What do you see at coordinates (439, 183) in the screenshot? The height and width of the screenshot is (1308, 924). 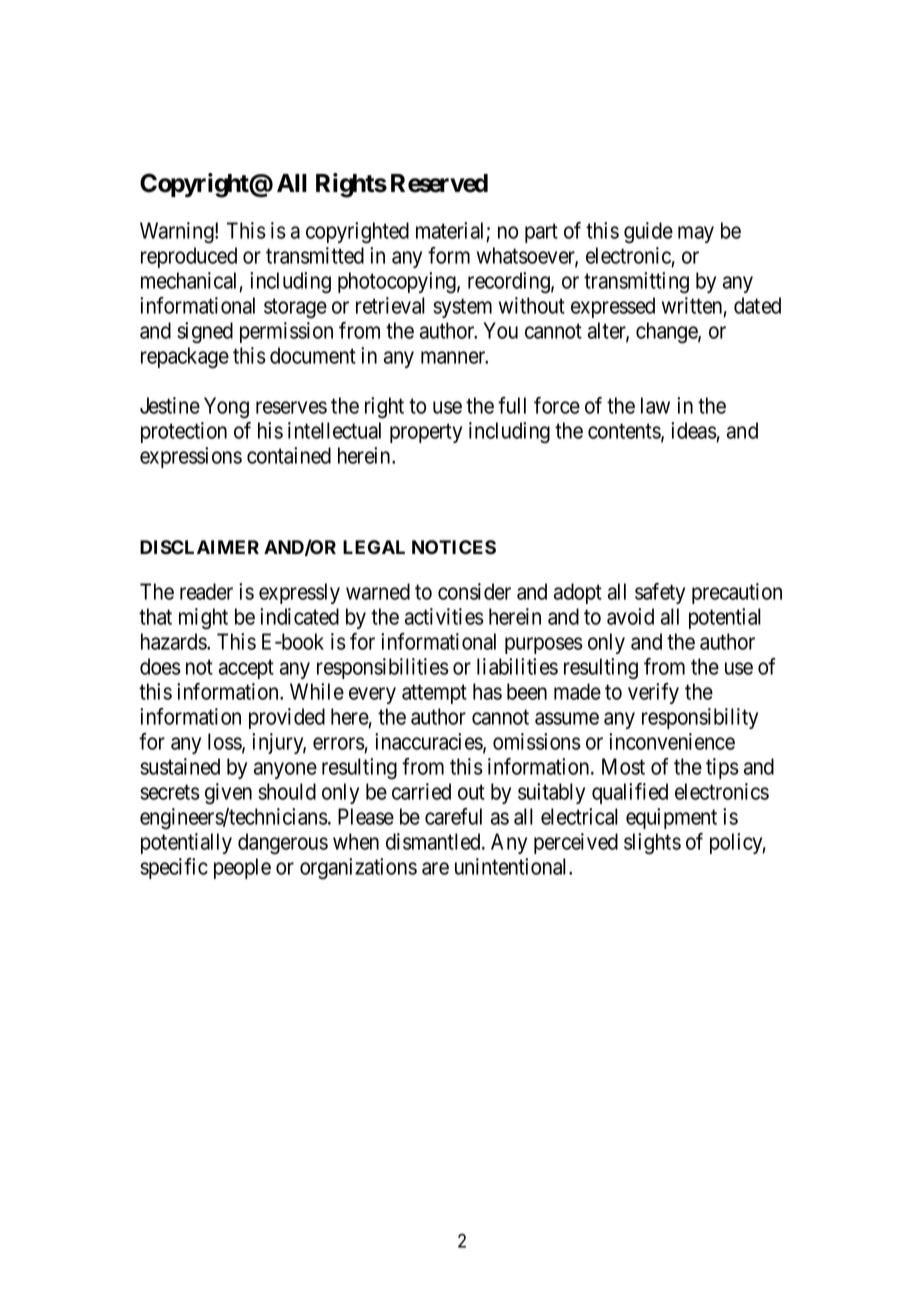 I see `Reserved` at bounding box center [439, 183].
